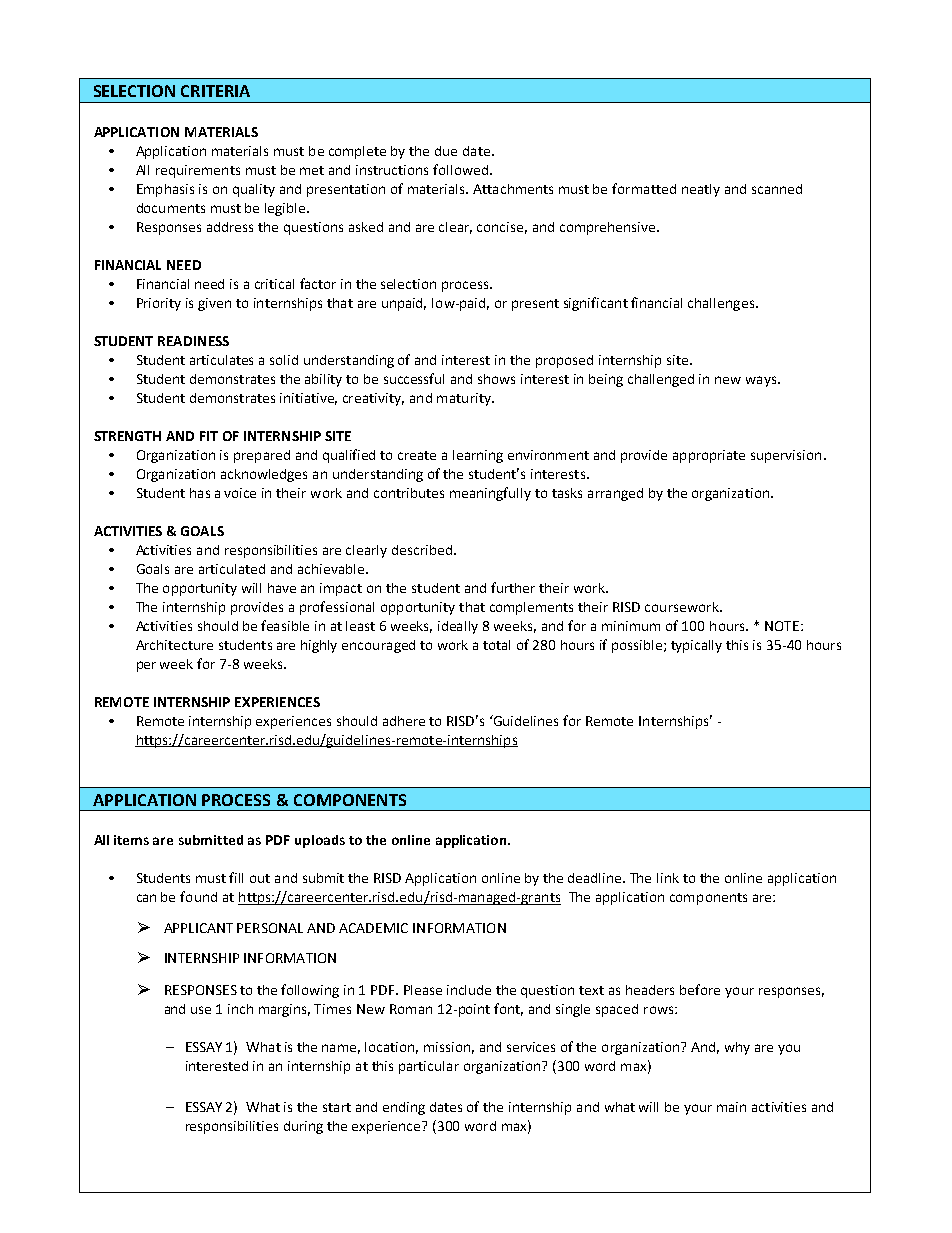 Image resolution: width=952 pixels, height=1233 pixels. Describe the element at coordinates (236, 877) in the screenshot. I see `fill` at that location.
